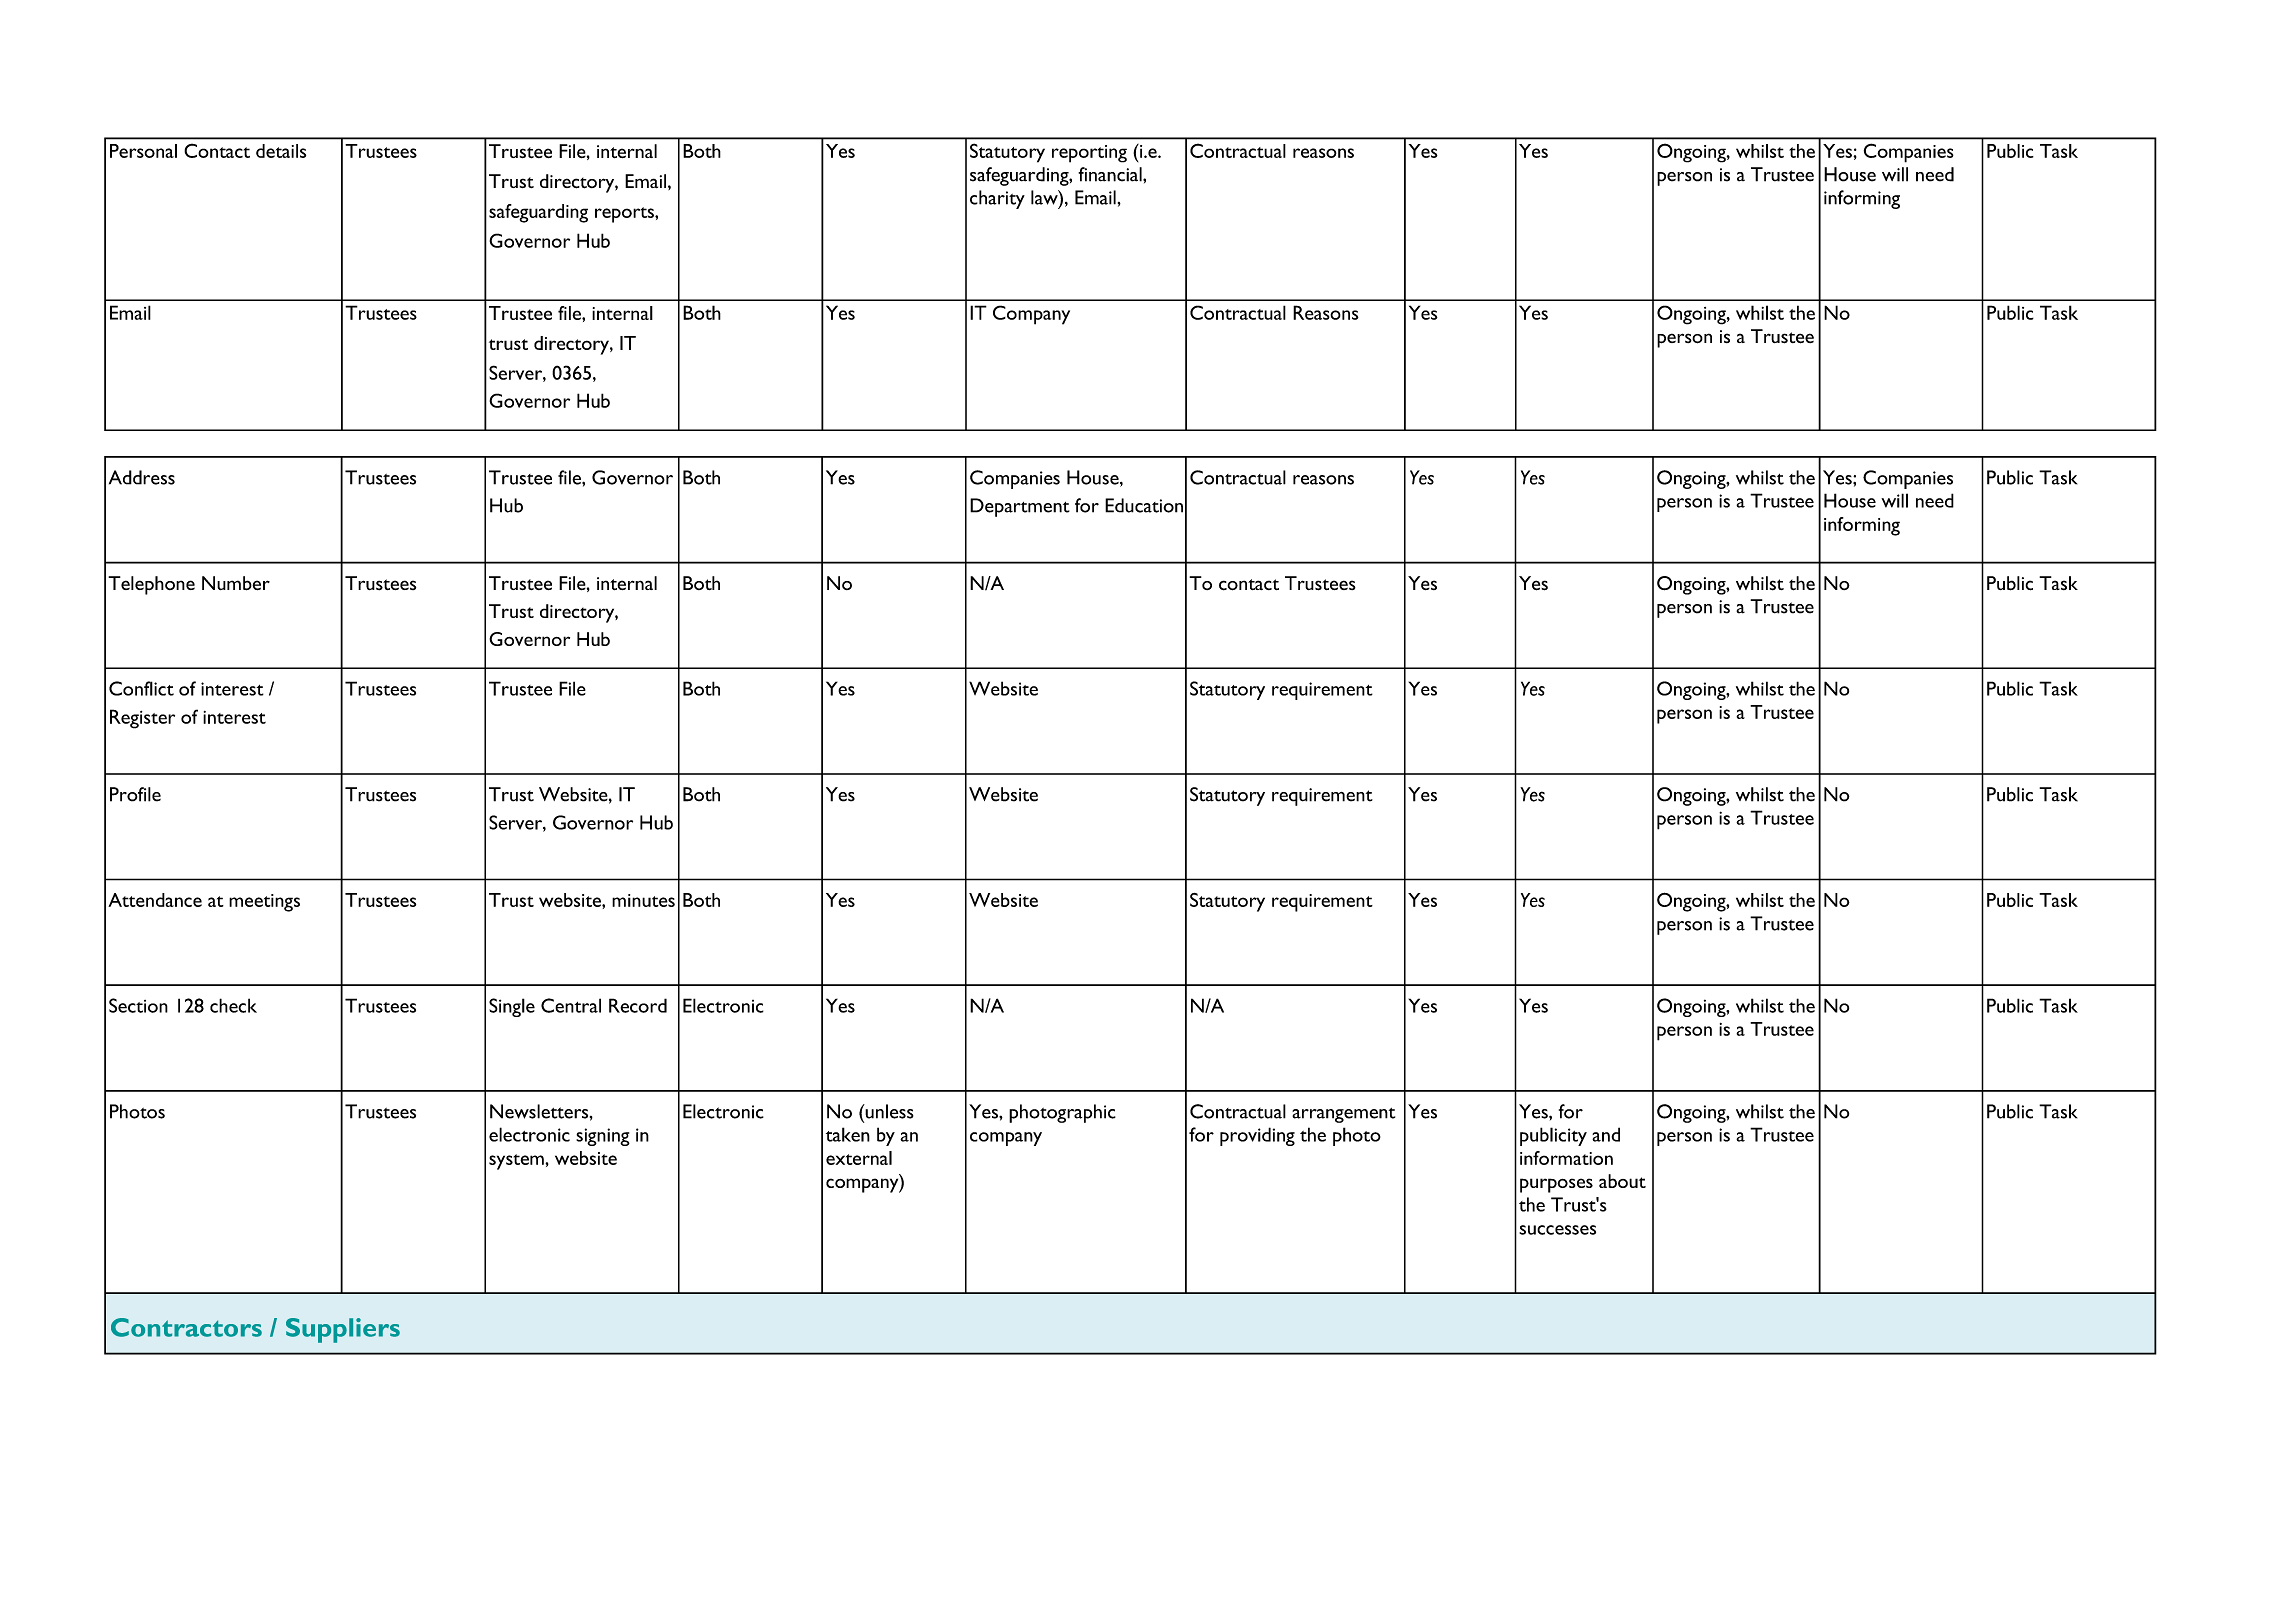 The image size is (2275, 1608). I want to click on charity, so click(997, 199).
